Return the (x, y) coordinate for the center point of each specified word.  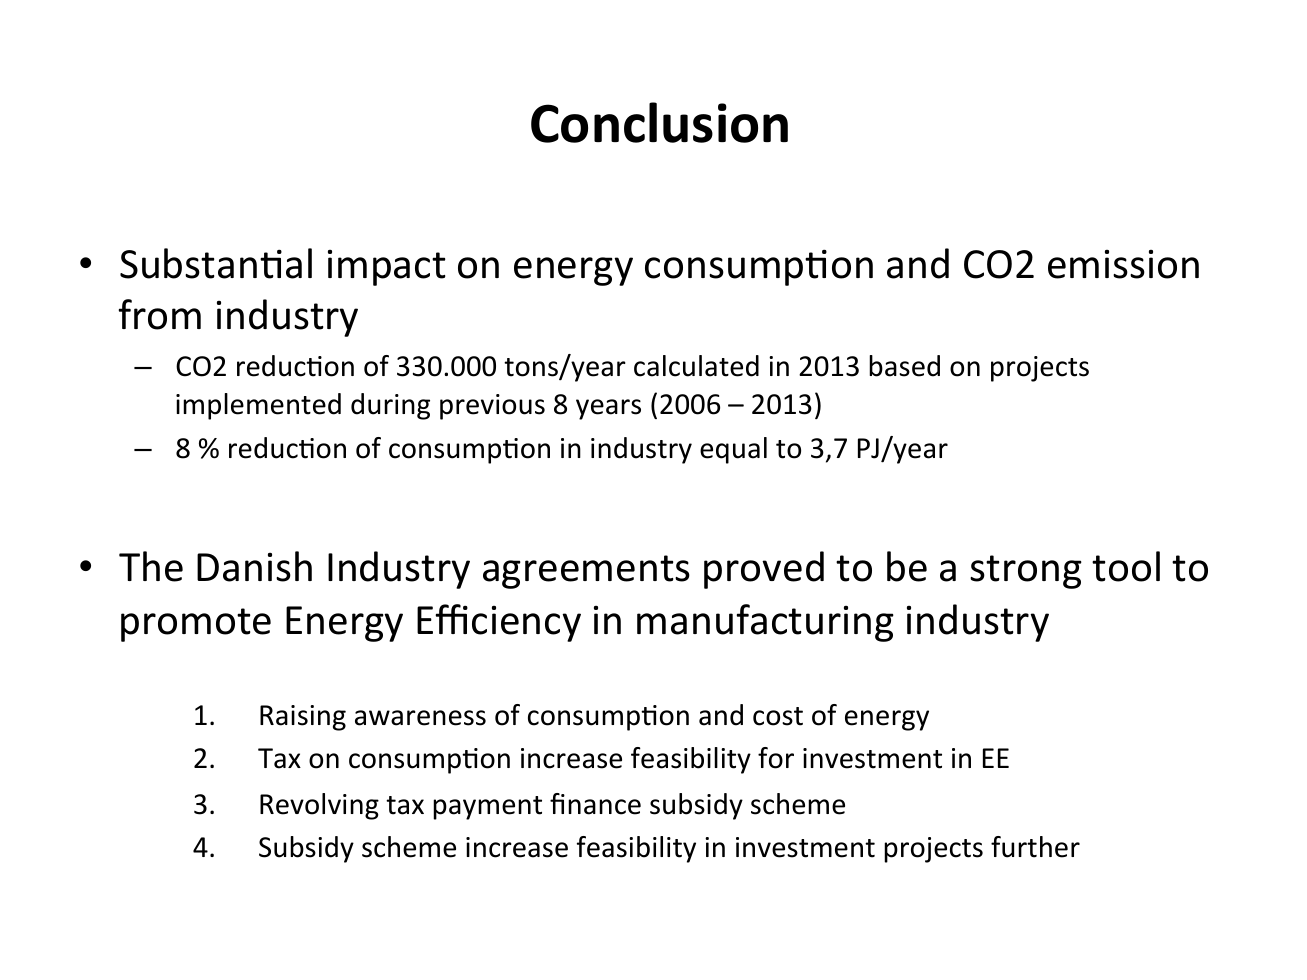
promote (196, 625)
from (159, 314)
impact (387, 268)
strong (1026, 572)
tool (1126, 566)
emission (1123, 264)
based (904, 366)
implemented (258, 406)
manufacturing (765, 623)
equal (733, 450)
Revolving (319, 806)
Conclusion (659, 122)
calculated (696, 366)
